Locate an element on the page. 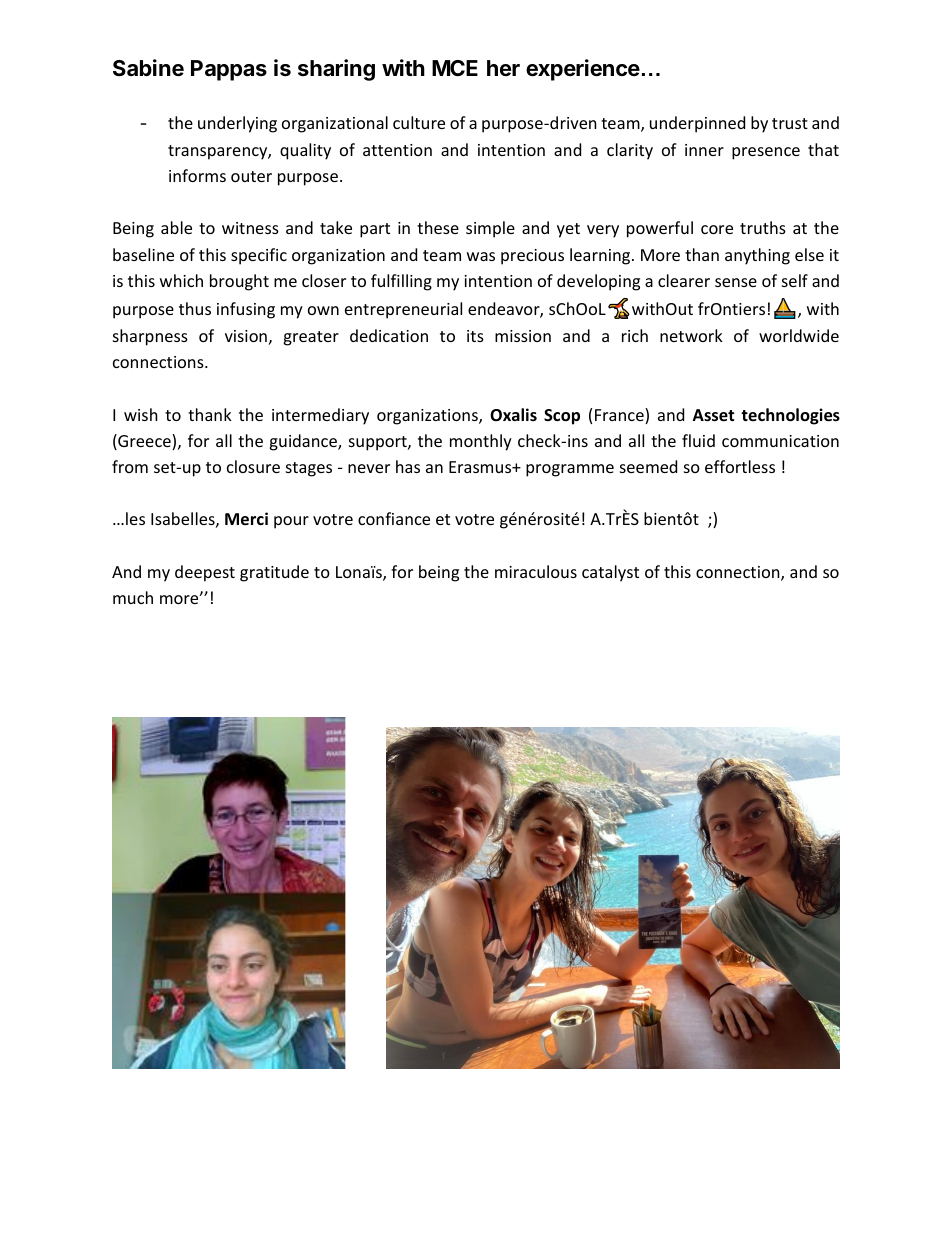 This document has height=1233, width=952. brought is located at coordinates (239, 282).
